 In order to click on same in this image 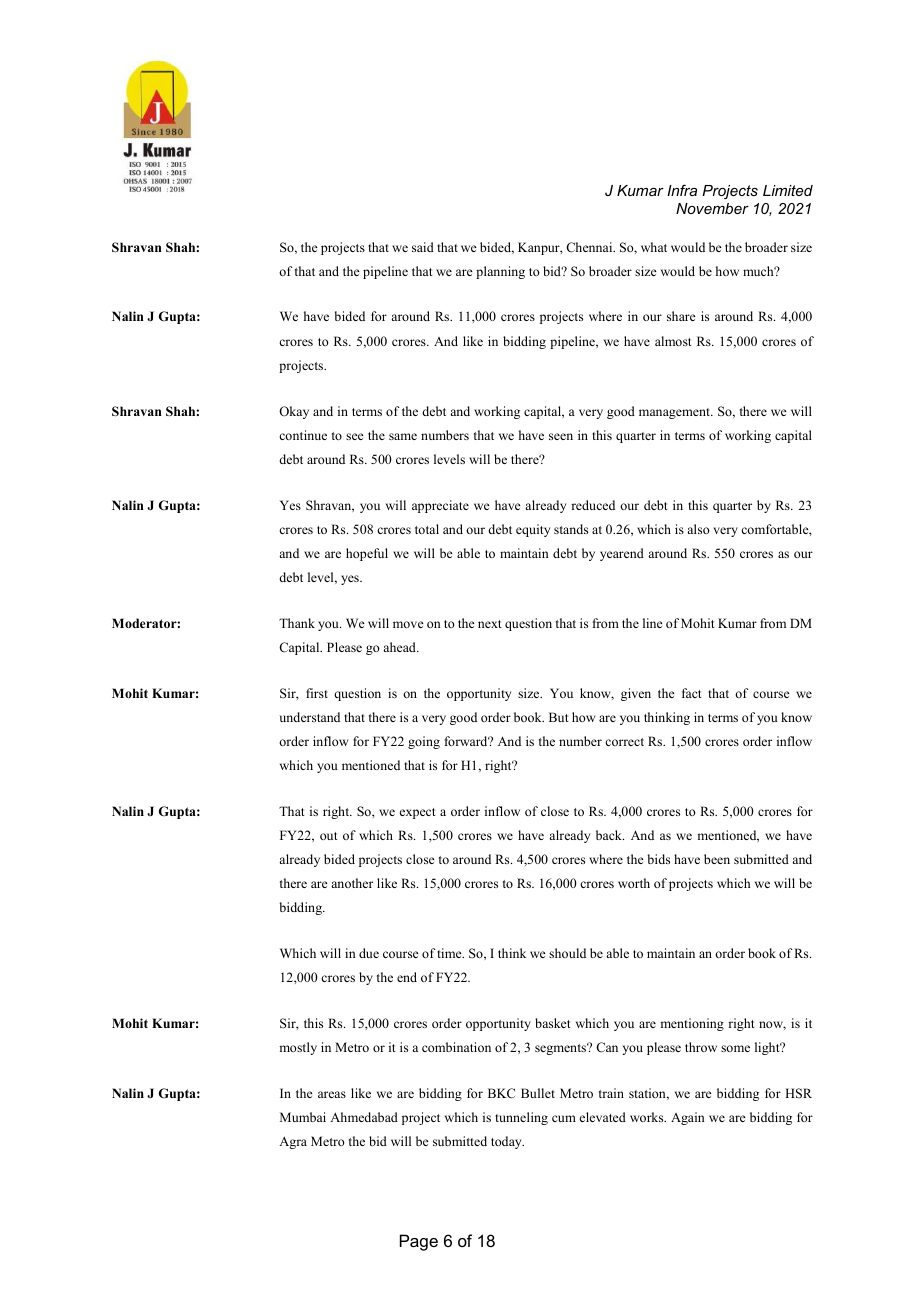, I will do `click(403, 436)`.
